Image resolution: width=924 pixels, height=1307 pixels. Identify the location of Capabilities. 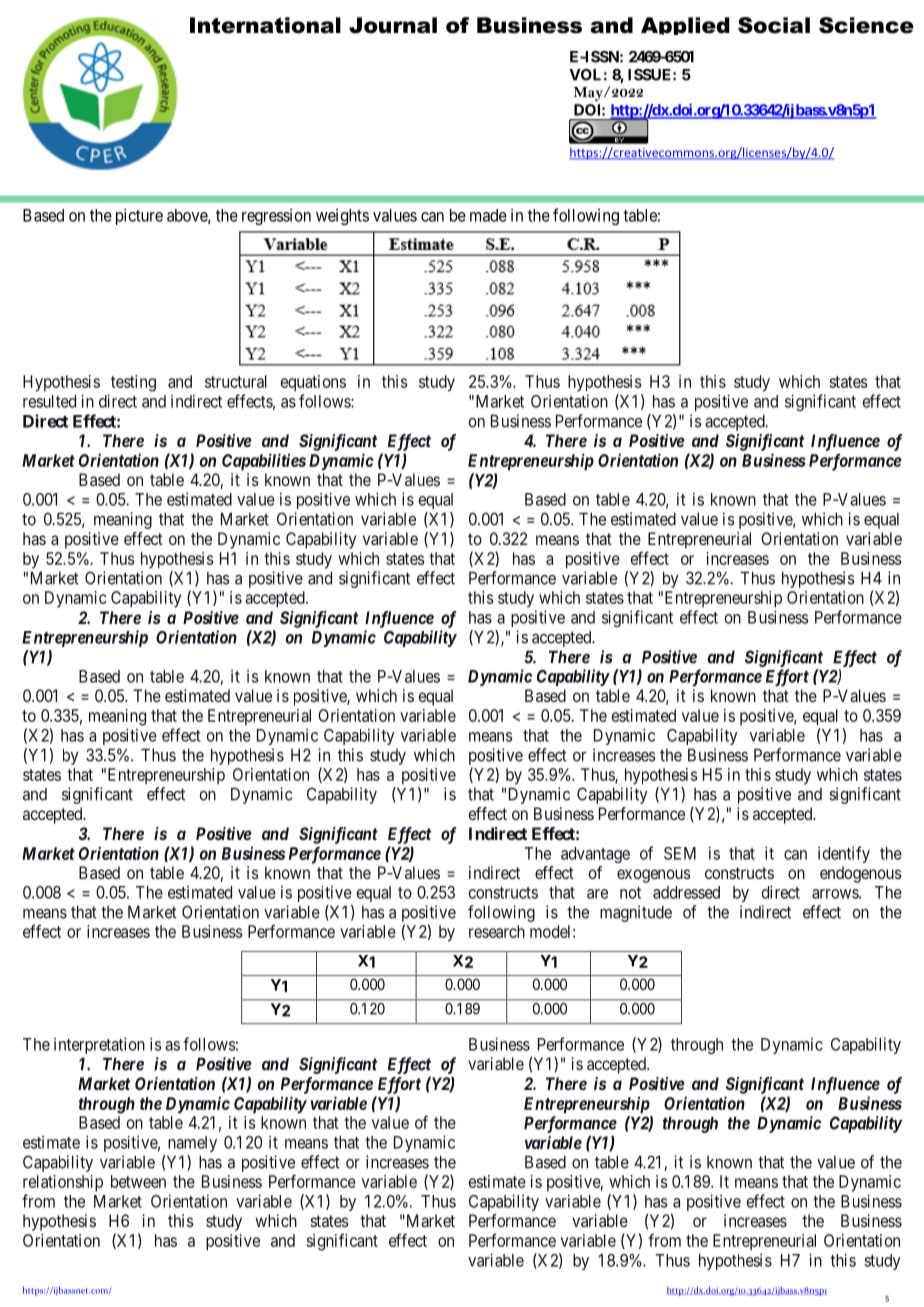
(264, 462).
